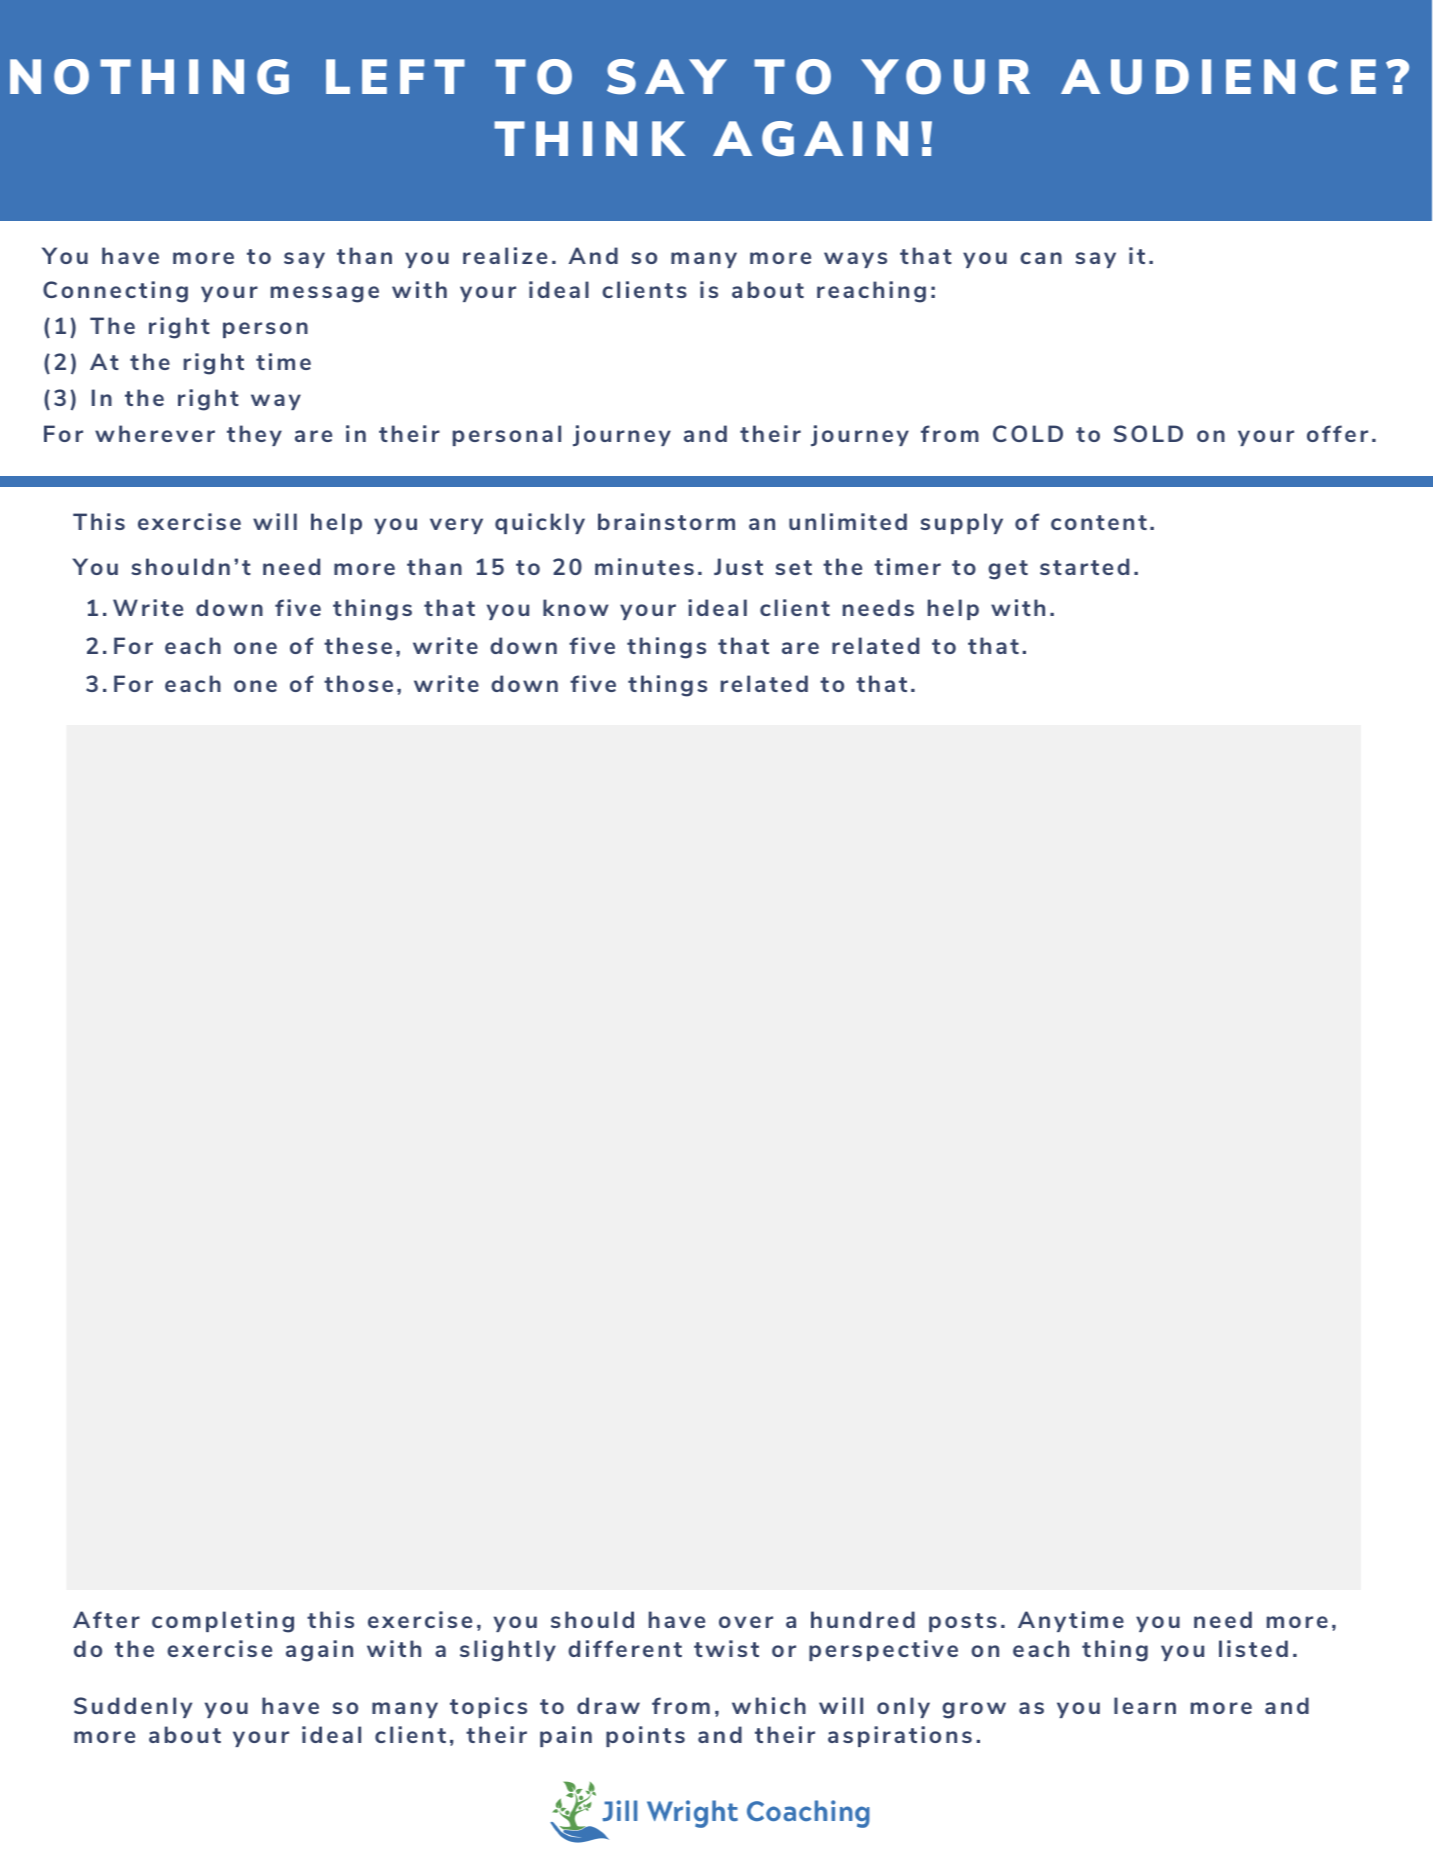 This page has width=1433, height=1854. What do you see at coordinates (223, 1622) in the page?
I see `completing` at bounding box center [223, 1622].
